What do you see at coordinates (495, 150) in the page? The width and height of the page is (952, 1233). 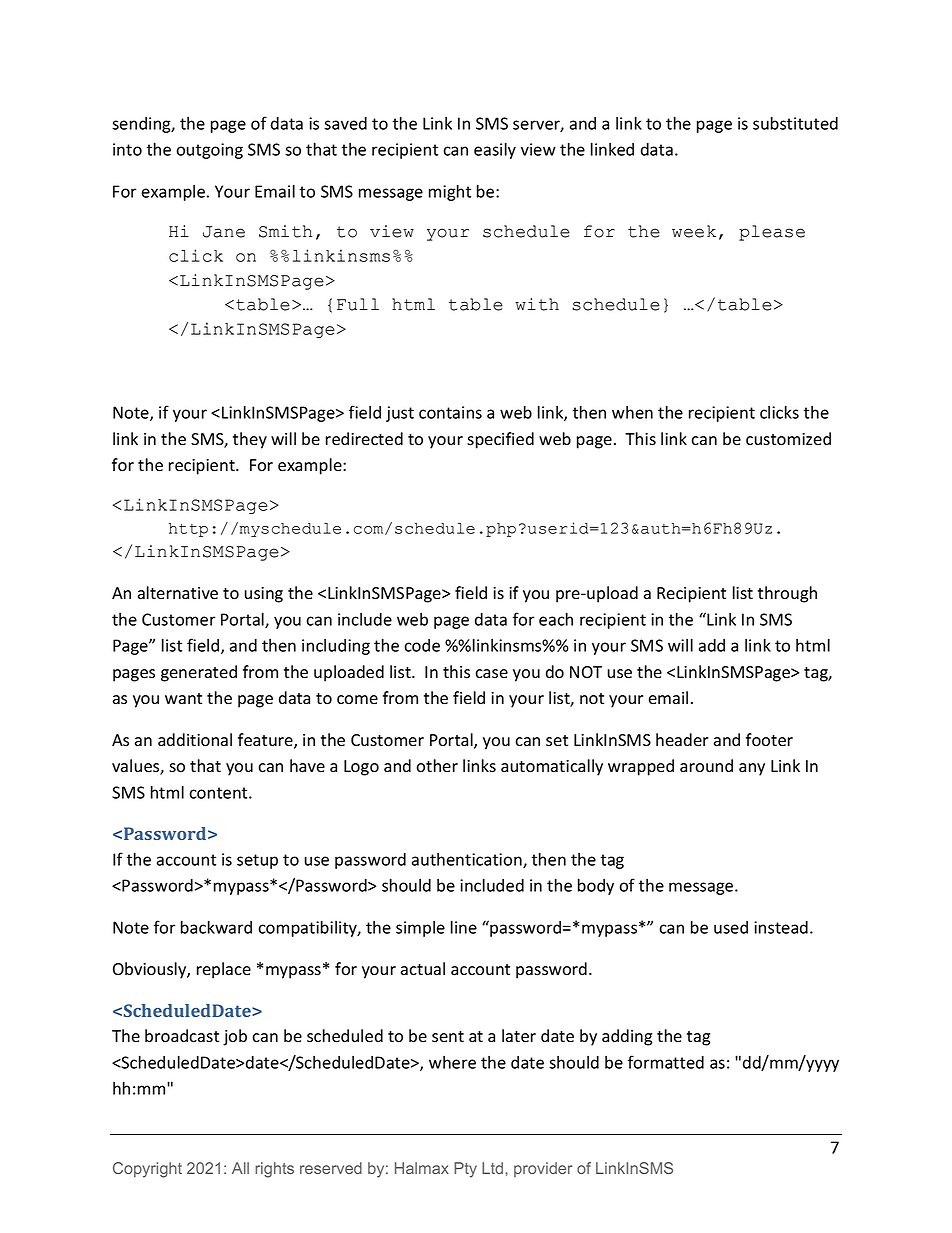 I see `easily` at bounding box center [495, 150].
